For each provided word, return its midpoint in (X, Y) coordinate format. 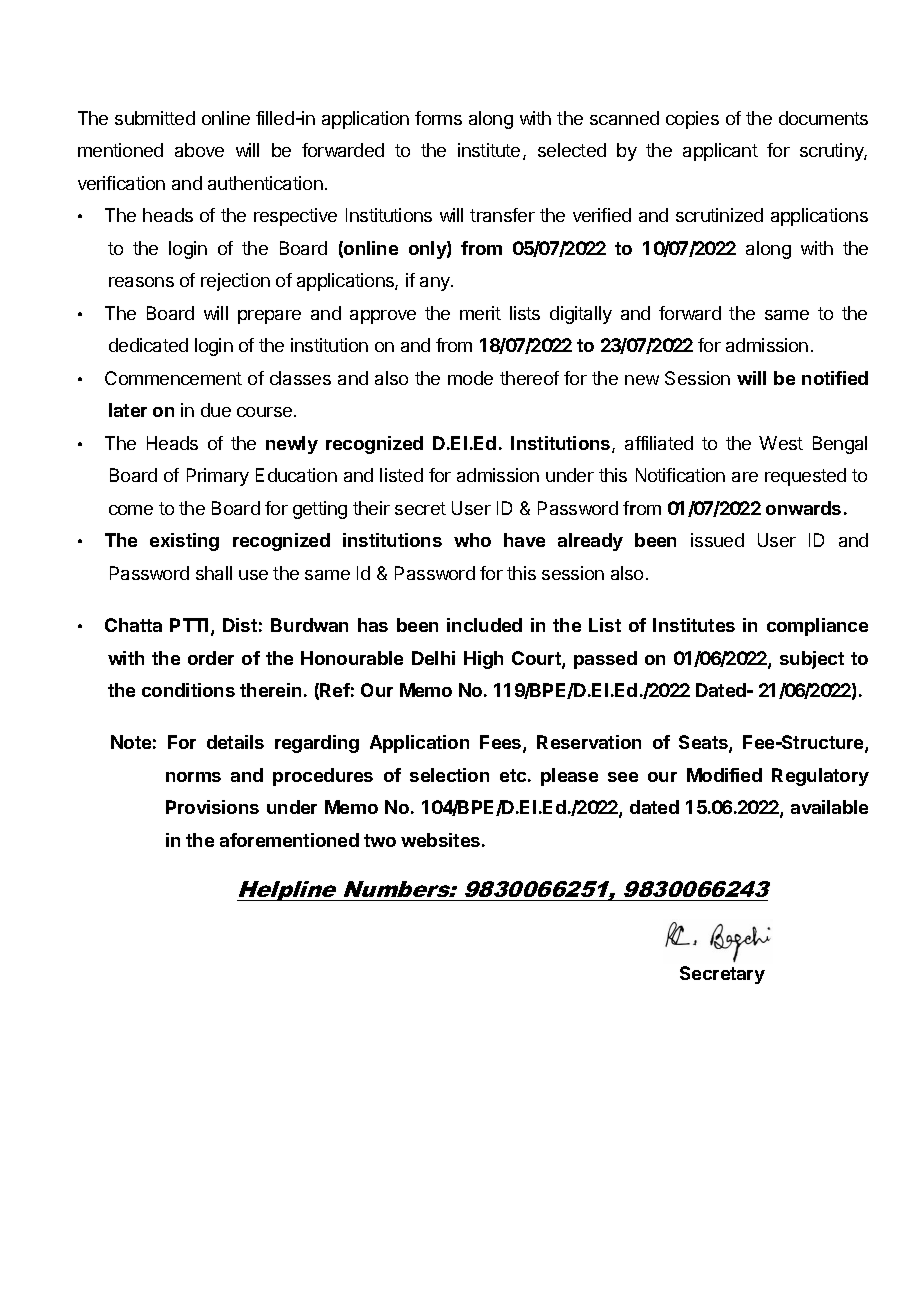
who (472, 540)
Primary (218, 477)
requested (805, 477)
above (199, 150)
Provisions (212, 807)
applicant (720, 152)
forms (438, 118)
